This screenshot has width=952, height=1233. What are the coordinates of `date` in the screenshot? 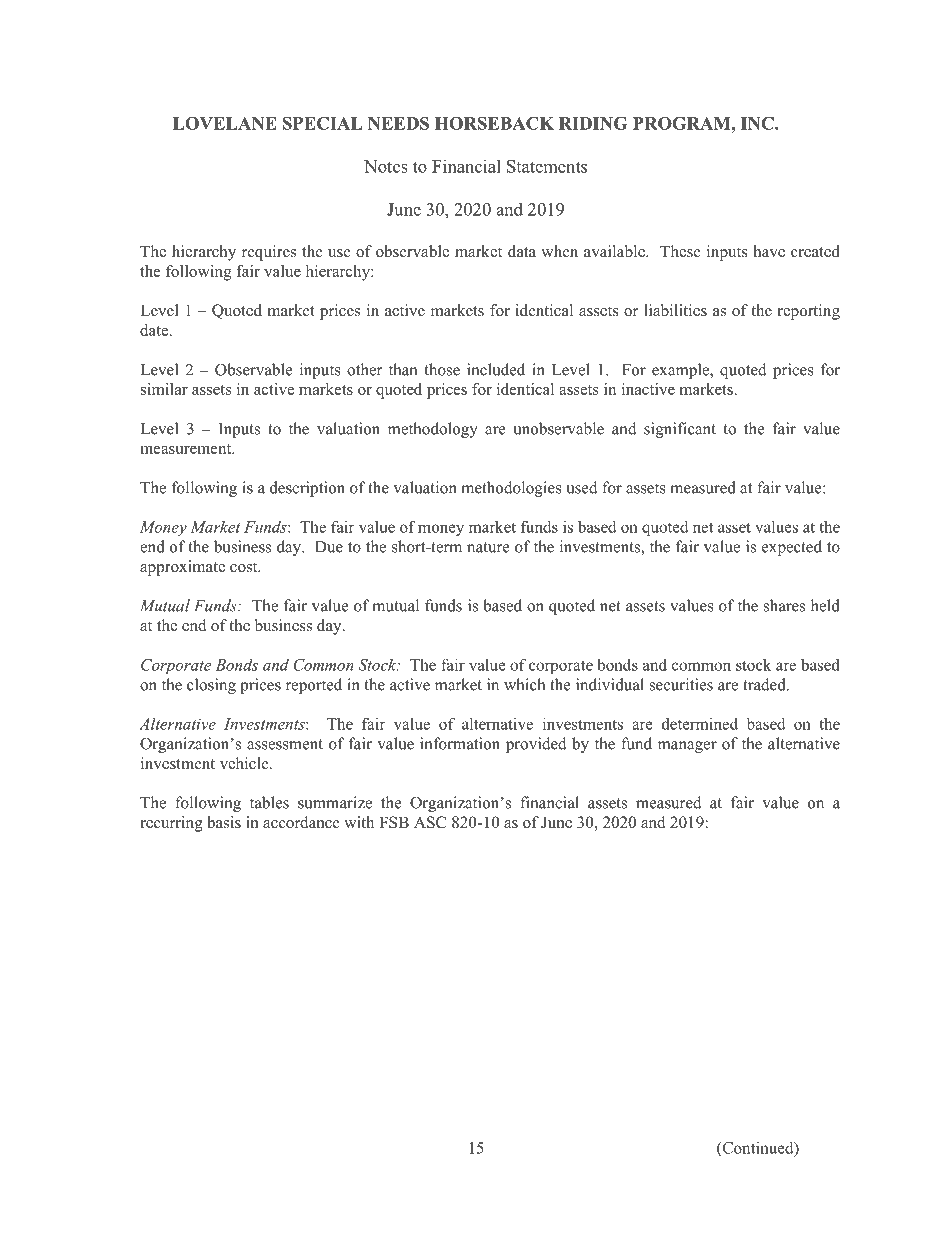 It's located at (154, 330).
